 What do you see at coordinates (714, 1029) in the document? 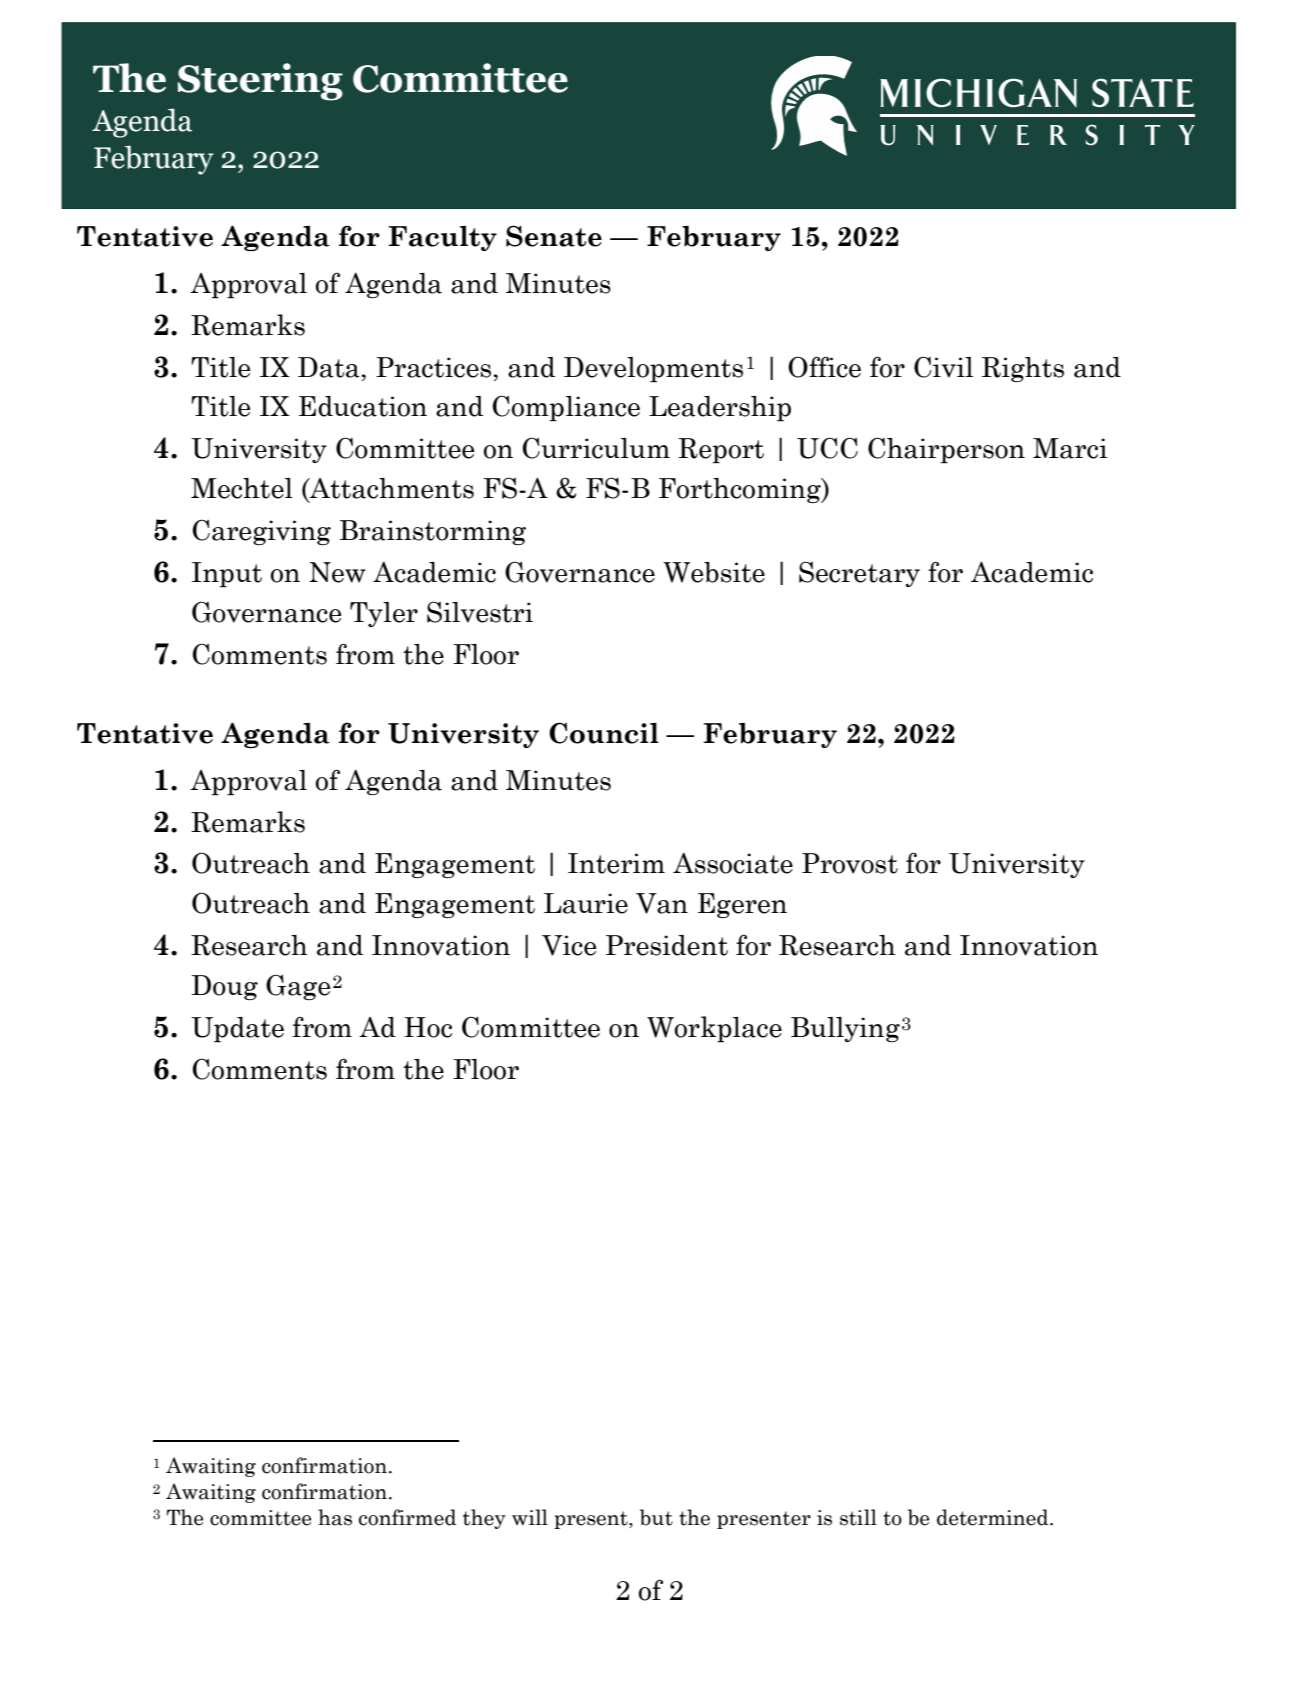
I see `Workplace` at bounding box center [714, 1029].
